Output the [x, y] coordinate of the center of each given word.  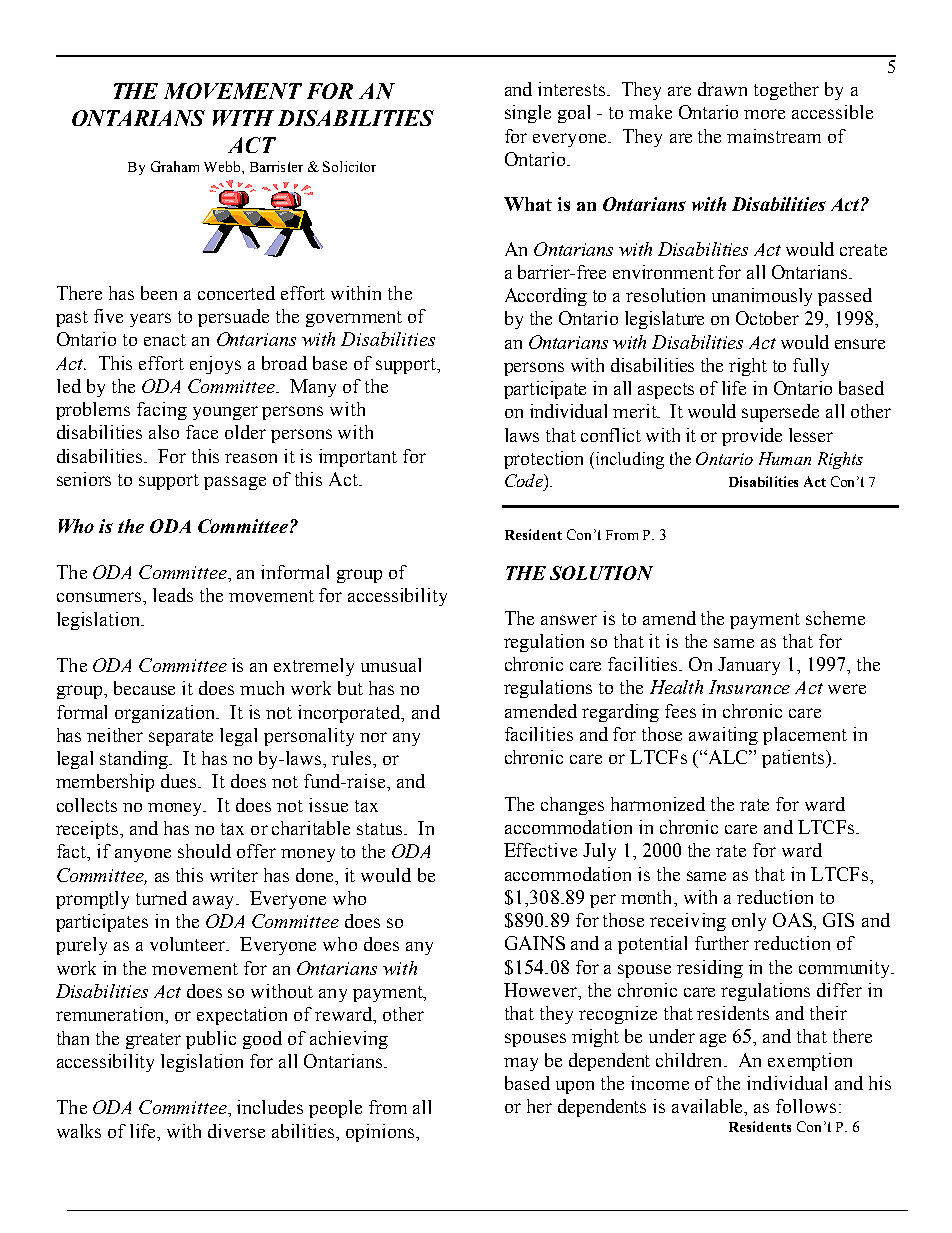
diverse [236, 1131]
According [546, 297]
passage [235, 483]
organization [167, 714]
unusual [391, 665]
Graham [175, 166]
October [767, 318]
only [749, 922]
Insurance [749, 687]
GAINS [535, 943]
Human [785, 458]
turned [161, 898]
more [764, 114]
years [150, 320]
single [528, 114]
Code [525, 480]
